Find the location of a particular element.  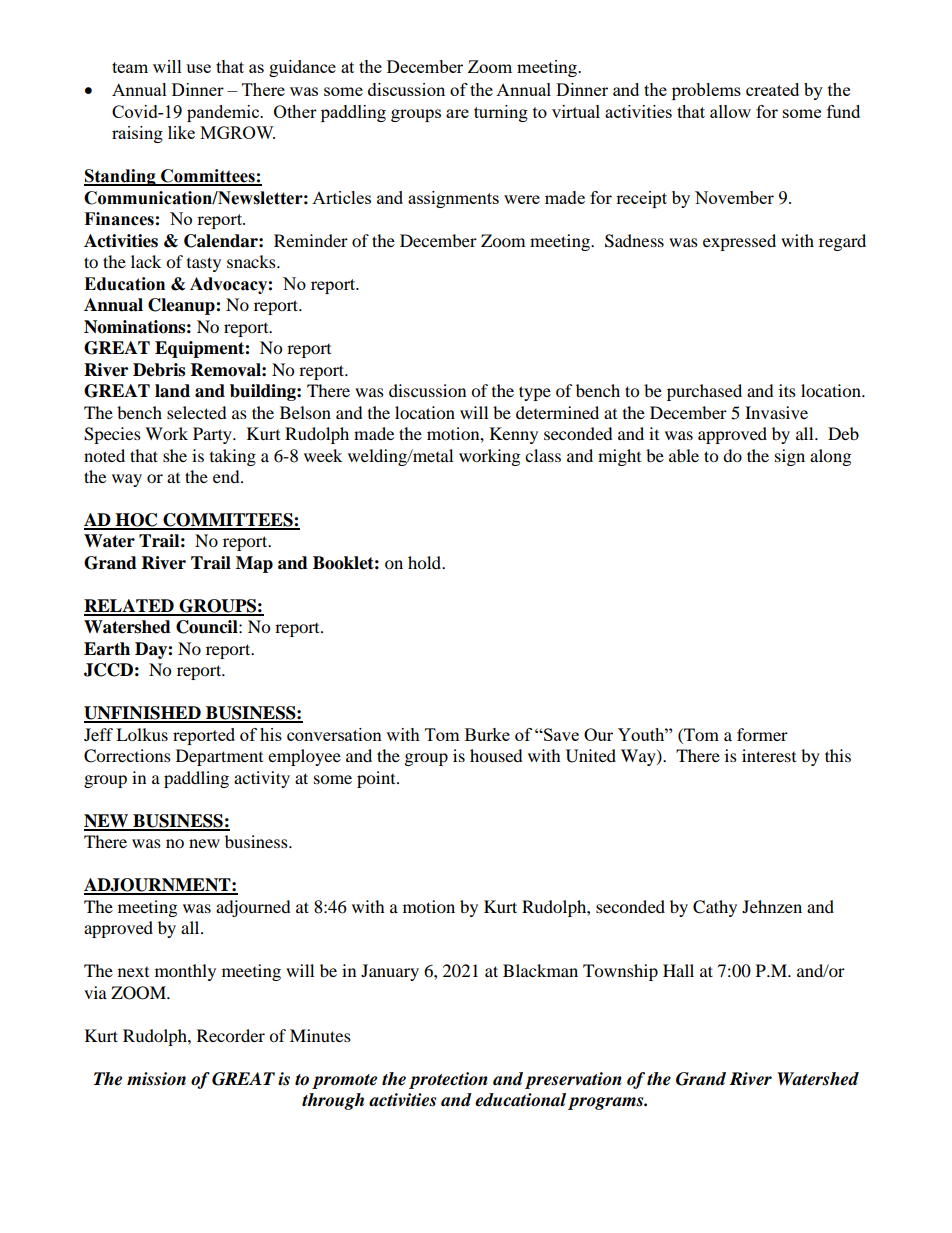

are is located at coordinates (457, 113).
